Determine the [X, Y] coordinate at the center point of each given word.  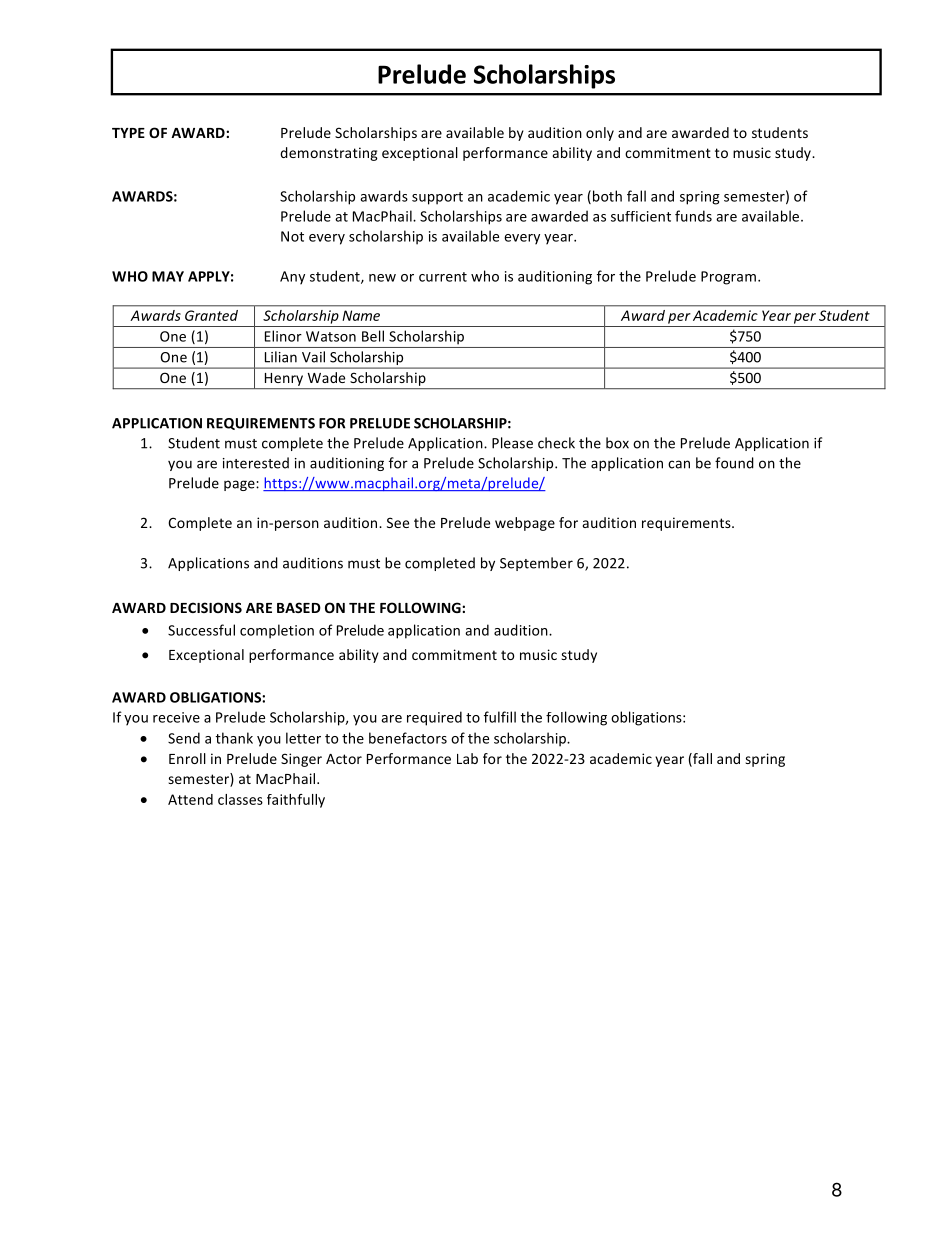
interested [256, 463]
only [600, 134]
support [437, 198]
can [679, 464]
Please [512, 443]
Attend [190, 799]
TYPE [128, 133]
